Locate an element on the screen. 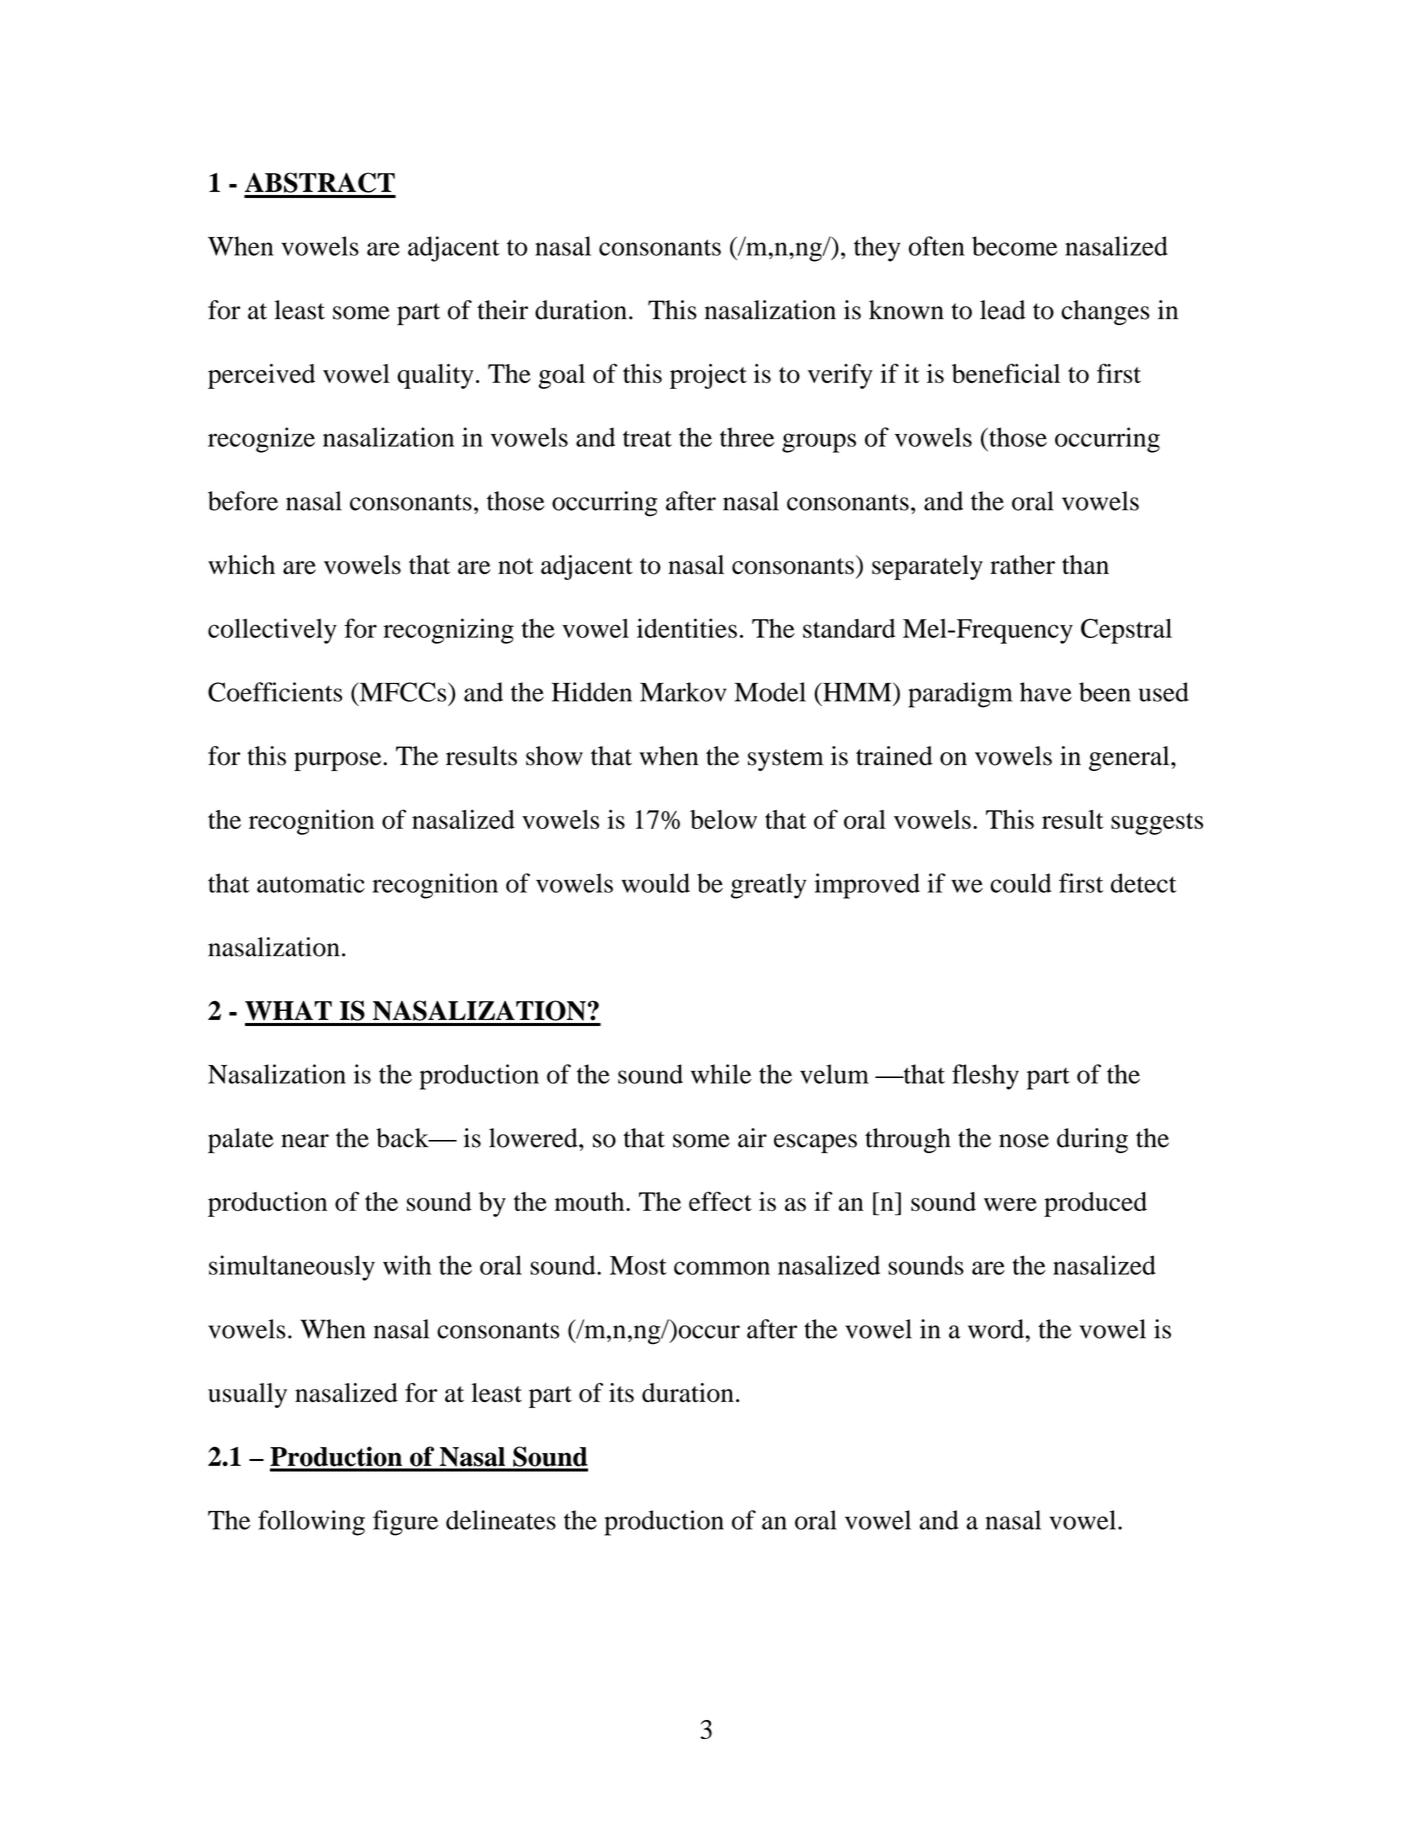 This screenshot has height=1828, width=1413. rather is located at coordinates (1022, 564).
